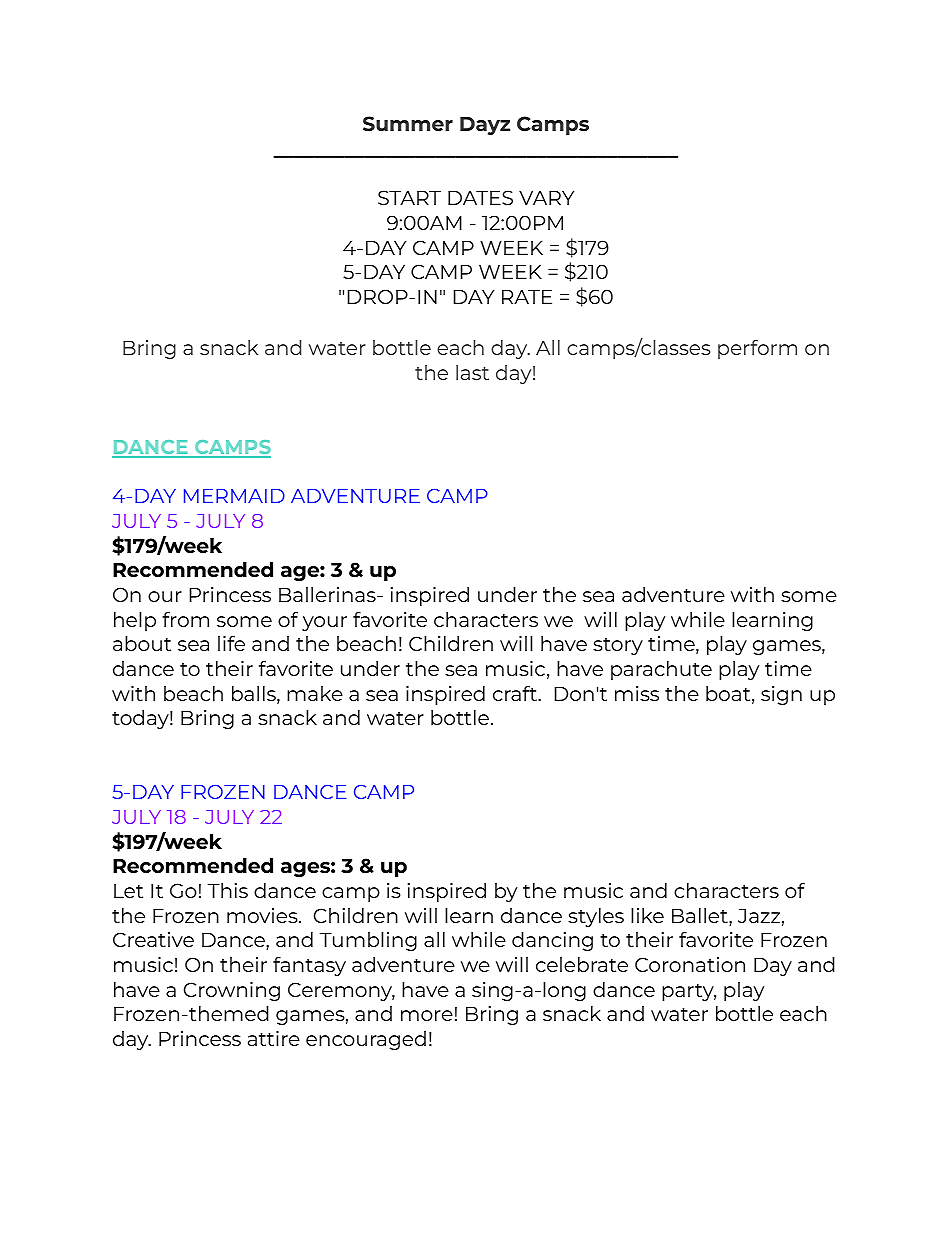 This document has height=1233, width=952. What do you see at coordinates (485, 126) in the document?
I see `Dayz` at bounding box center [485, 126].
